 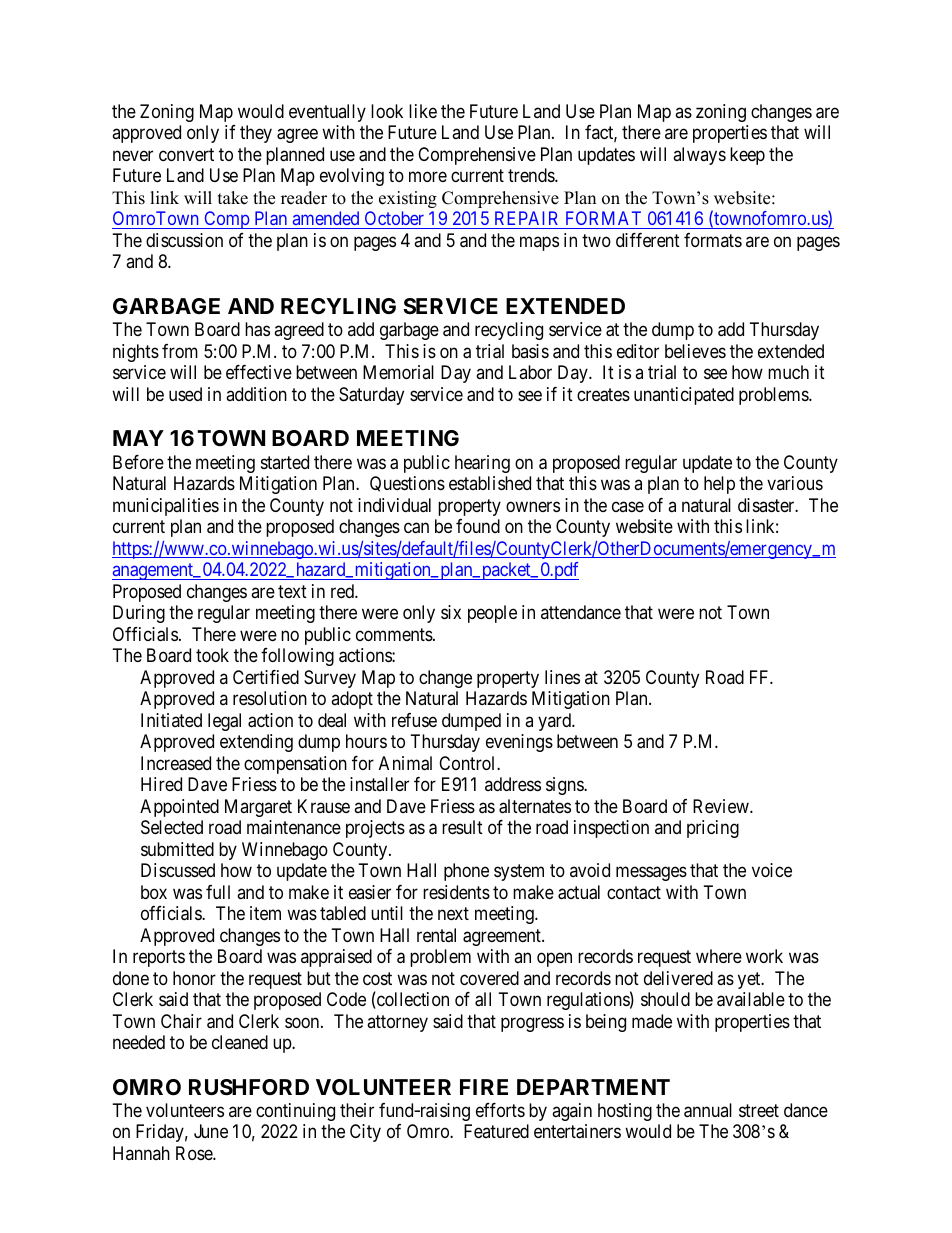 I want to click on phone, so click(x=466, y=872).
